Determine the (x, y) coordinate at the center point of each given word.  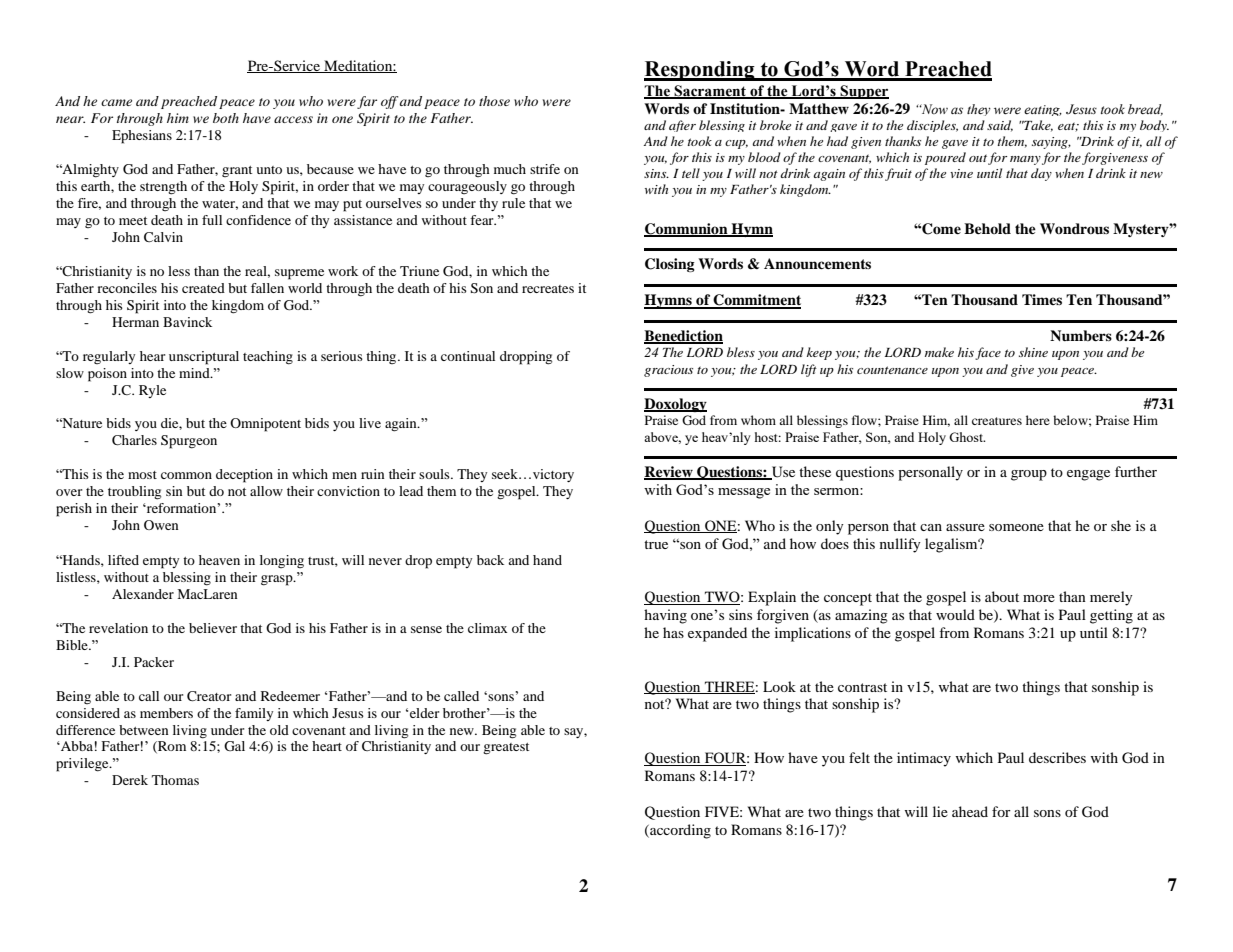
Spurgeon (189, 442)
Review (669, 473)
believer (213, 628)
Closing (670, 265)
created (203, 288)
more (1039, 598)
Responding (700, 71)
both (226, 118)
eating (1043, 110)
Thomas (175, 780)
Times (1042, 299)
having (665, 616)
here (1038, 420)
